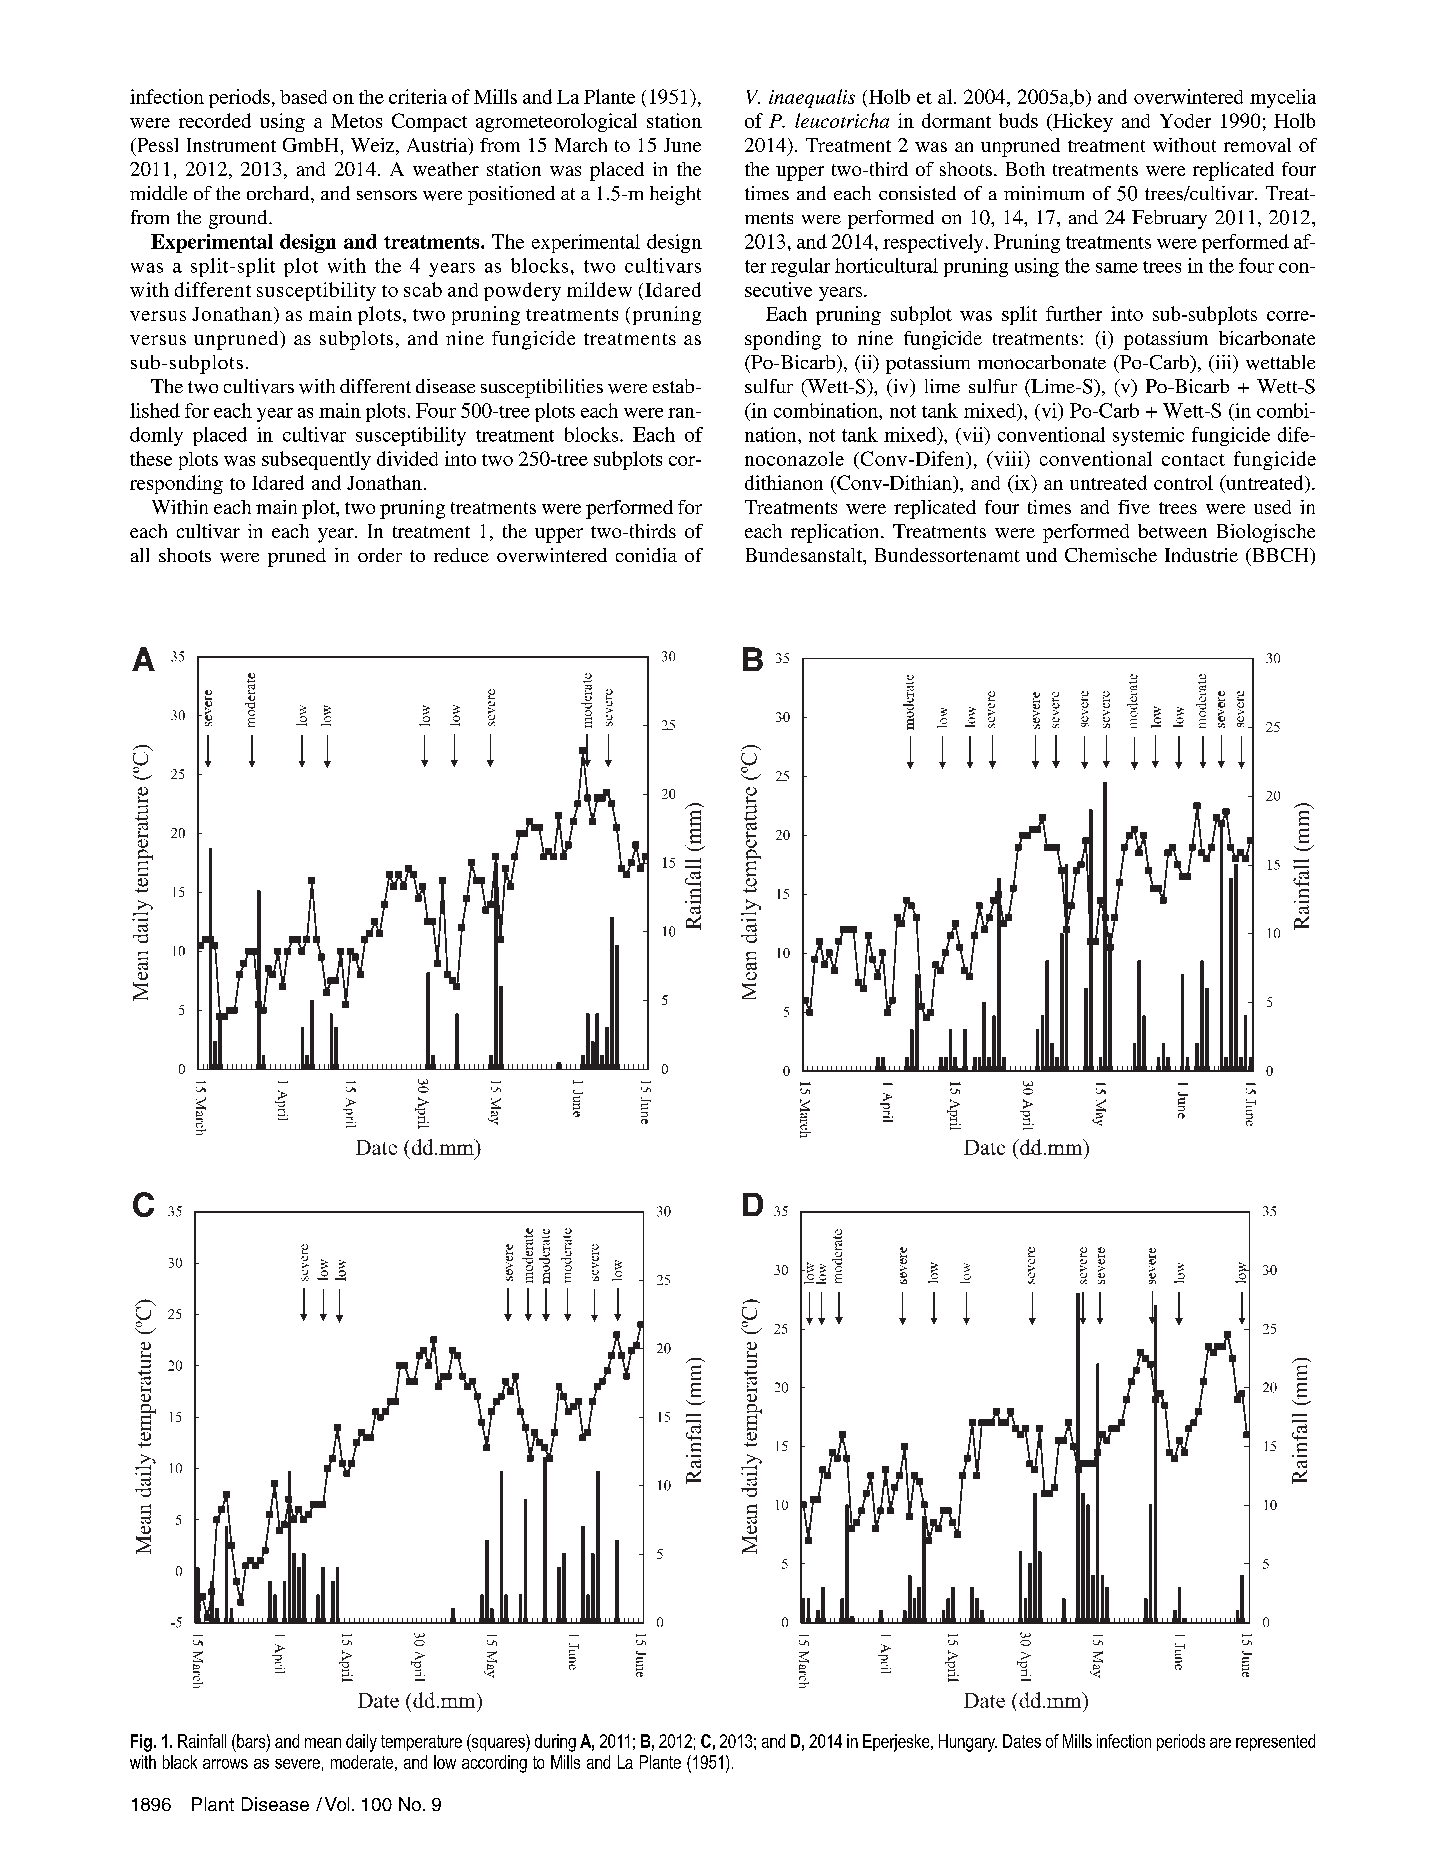  Describe the element at coordinates (1275, 1742) in the image. I see `represented` at that location.
